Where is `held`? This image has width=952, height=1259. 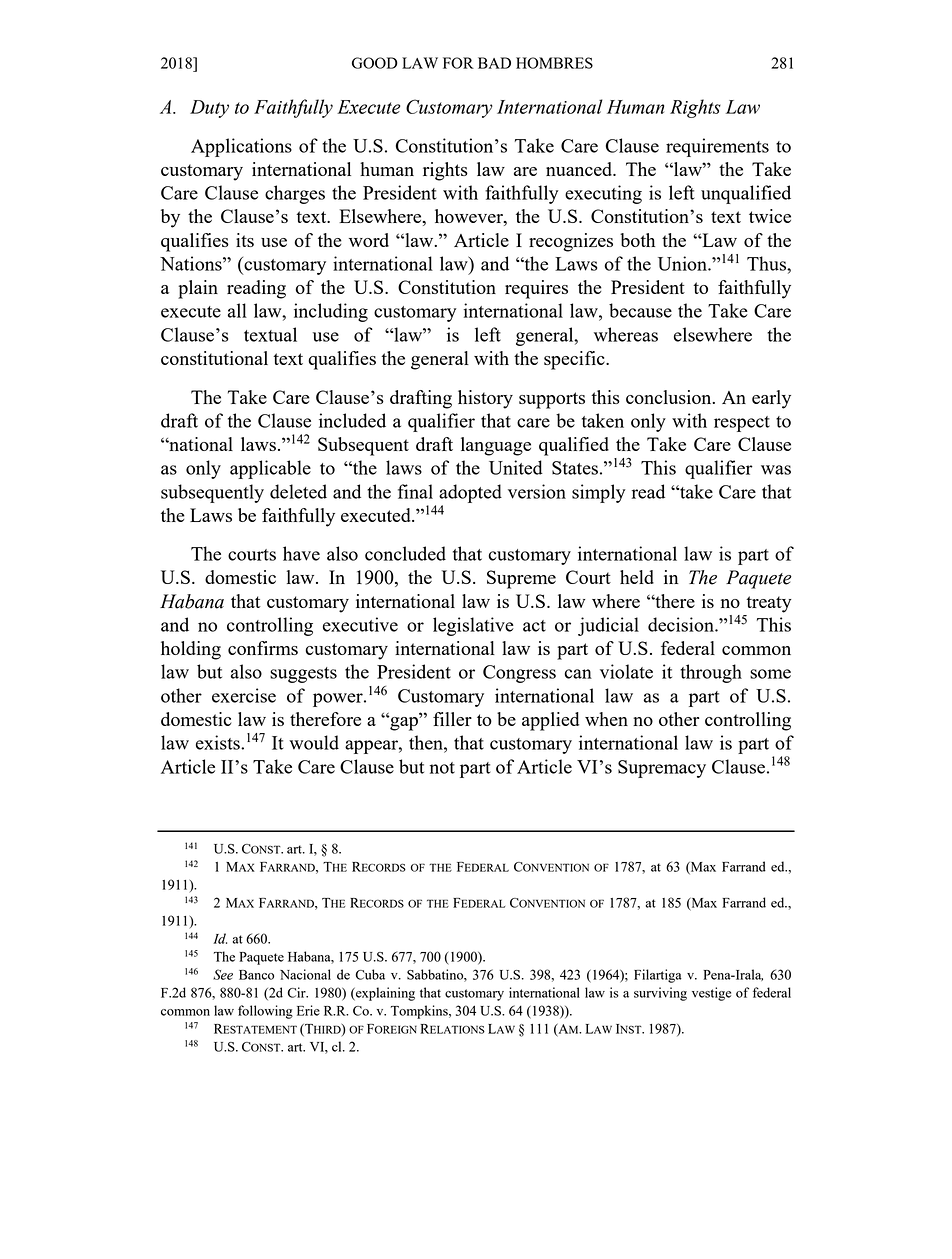 held is located at coordinates (637, 577).
